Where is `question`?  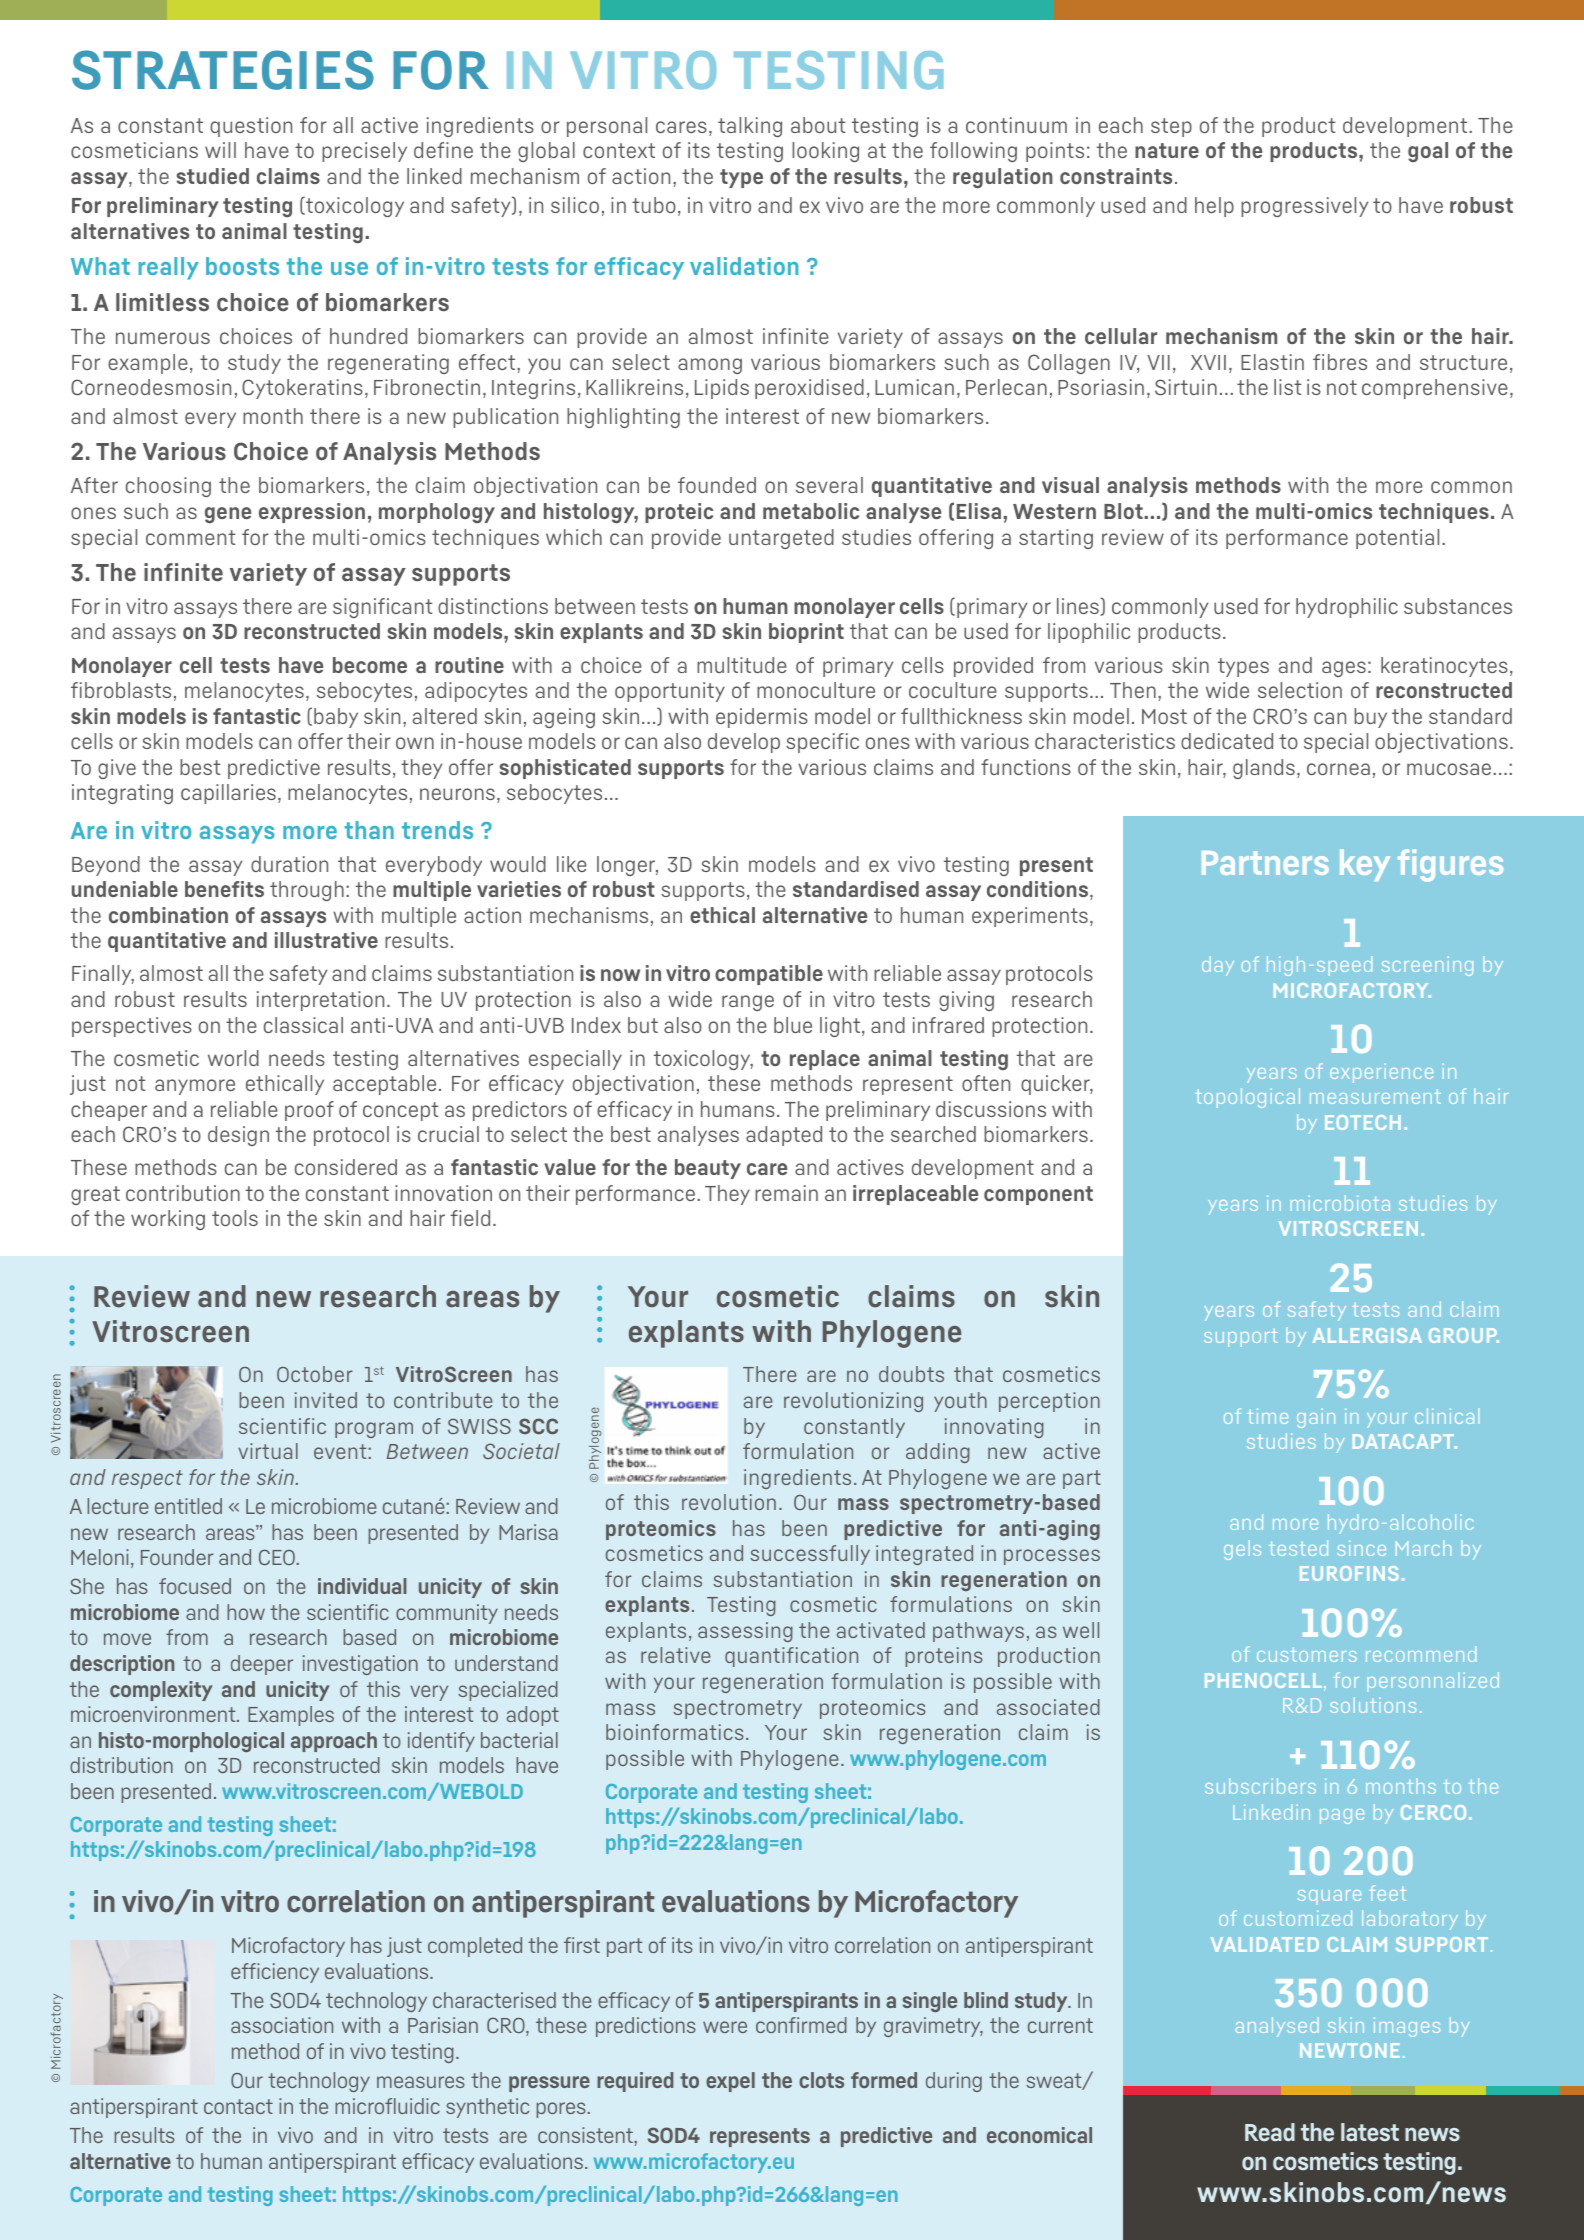 question is located at coordinates (251, 127).
